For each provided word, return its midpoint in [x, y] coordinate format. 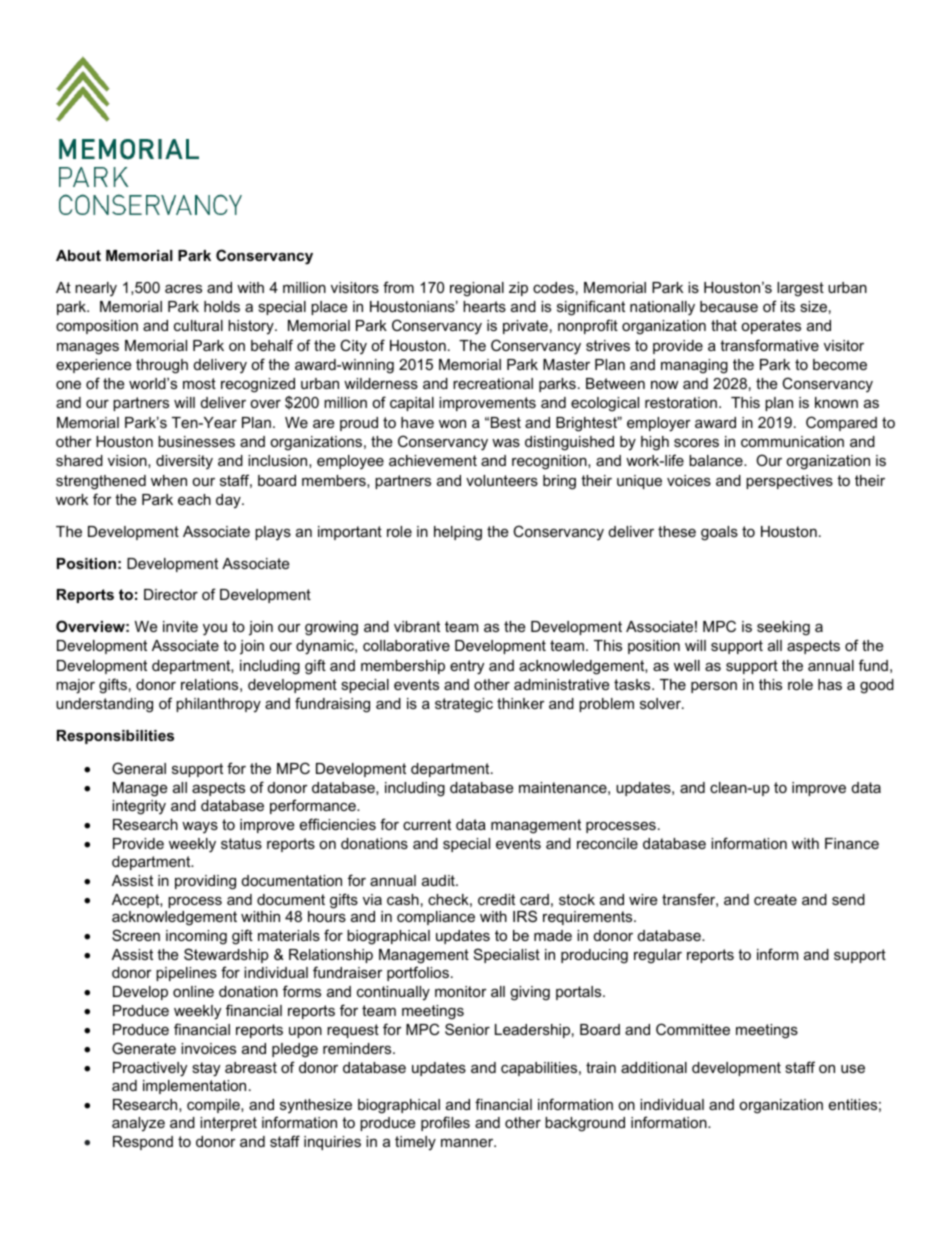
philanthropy [218, 705]
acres [183, 288]
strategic [464, 705]
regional [477, 289]
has [830, 684]
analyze [138, 1124]
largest [800, 289]
